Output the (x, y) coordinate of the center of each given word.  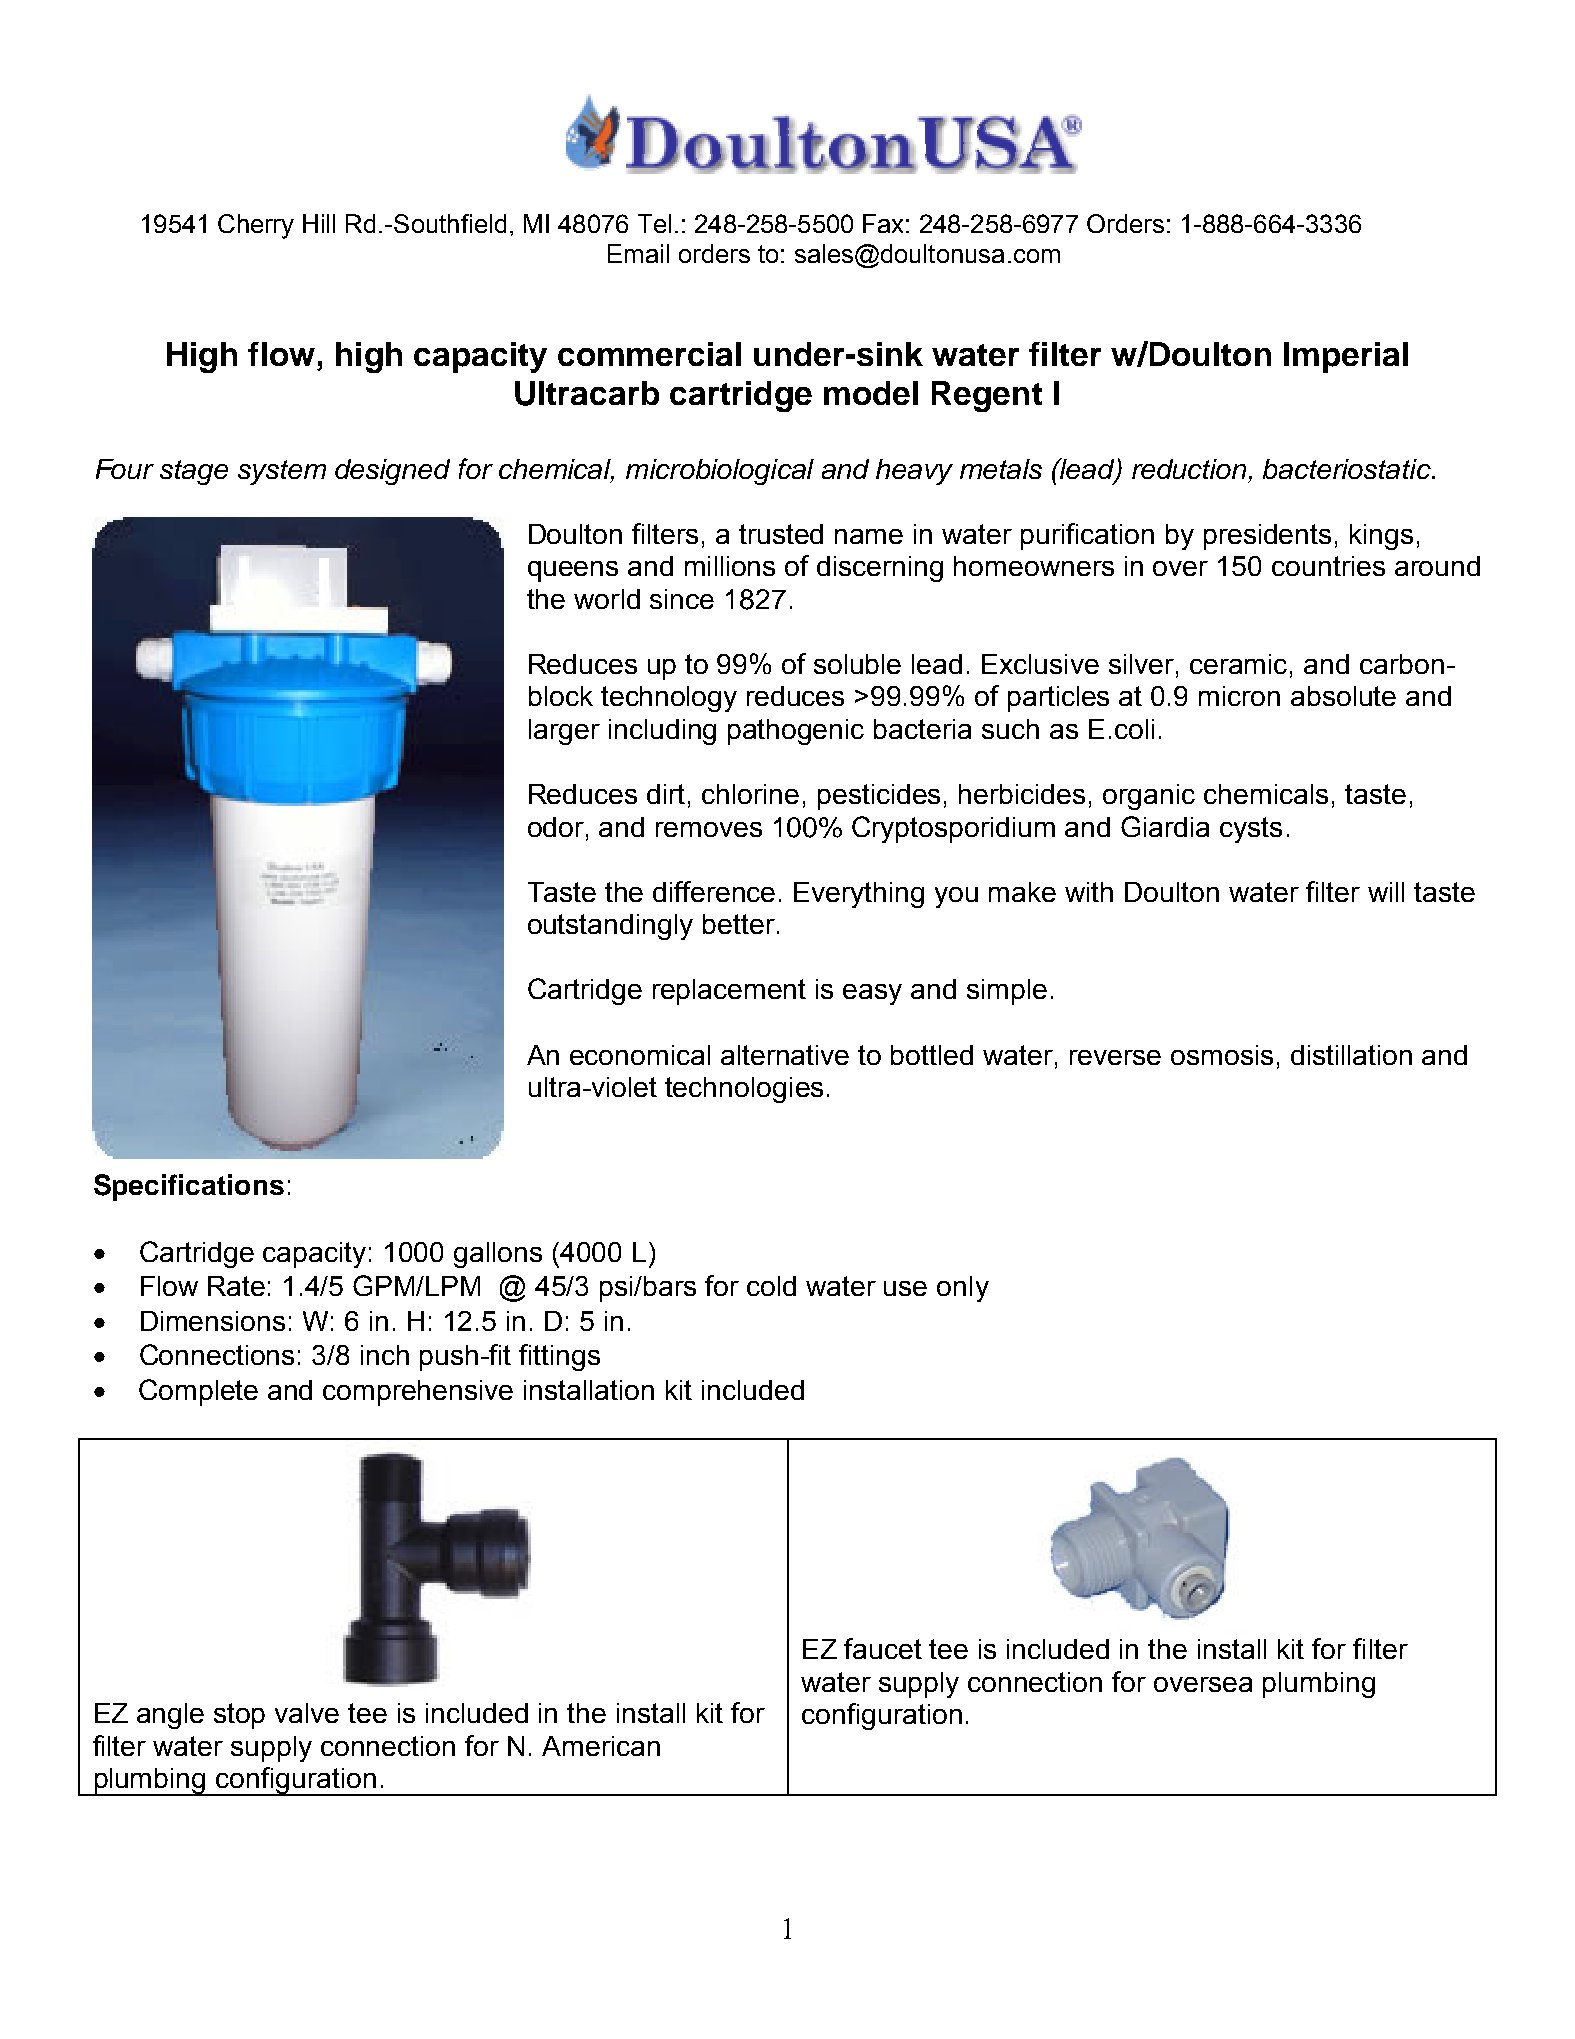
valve (307, 1713)
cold (771, 1286)
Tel (654, 223)
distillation (1351, 1055)
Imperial (1346, 357)
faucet (883, 1648)
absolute (1343, 696)
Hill (319, 223)
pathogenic (796, 732)
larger (564, 732)
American (601, 1746)
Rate (236, 1286)
